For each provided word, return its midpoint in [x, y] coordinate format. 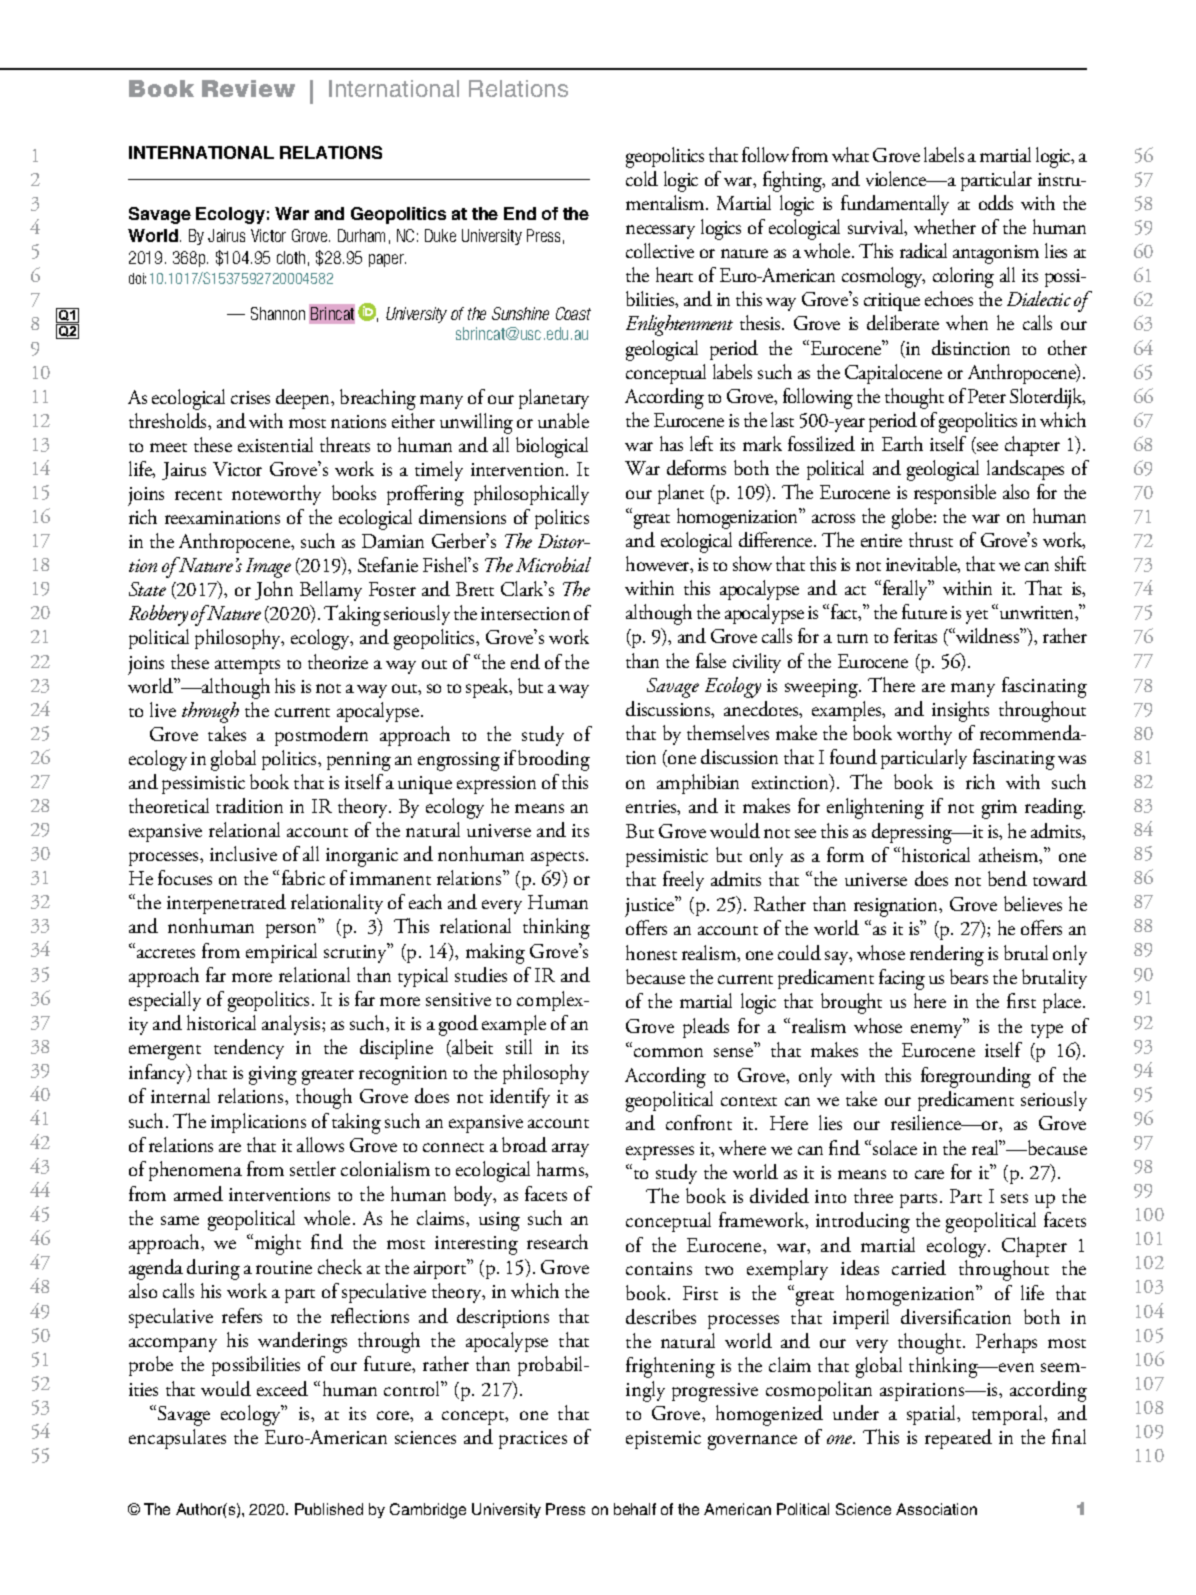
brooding [554, 760]
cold [642, 178]
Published [329, 1509]
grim [999, 809]
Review [248, 88]
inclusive [243, 853]
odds [996, 202]
